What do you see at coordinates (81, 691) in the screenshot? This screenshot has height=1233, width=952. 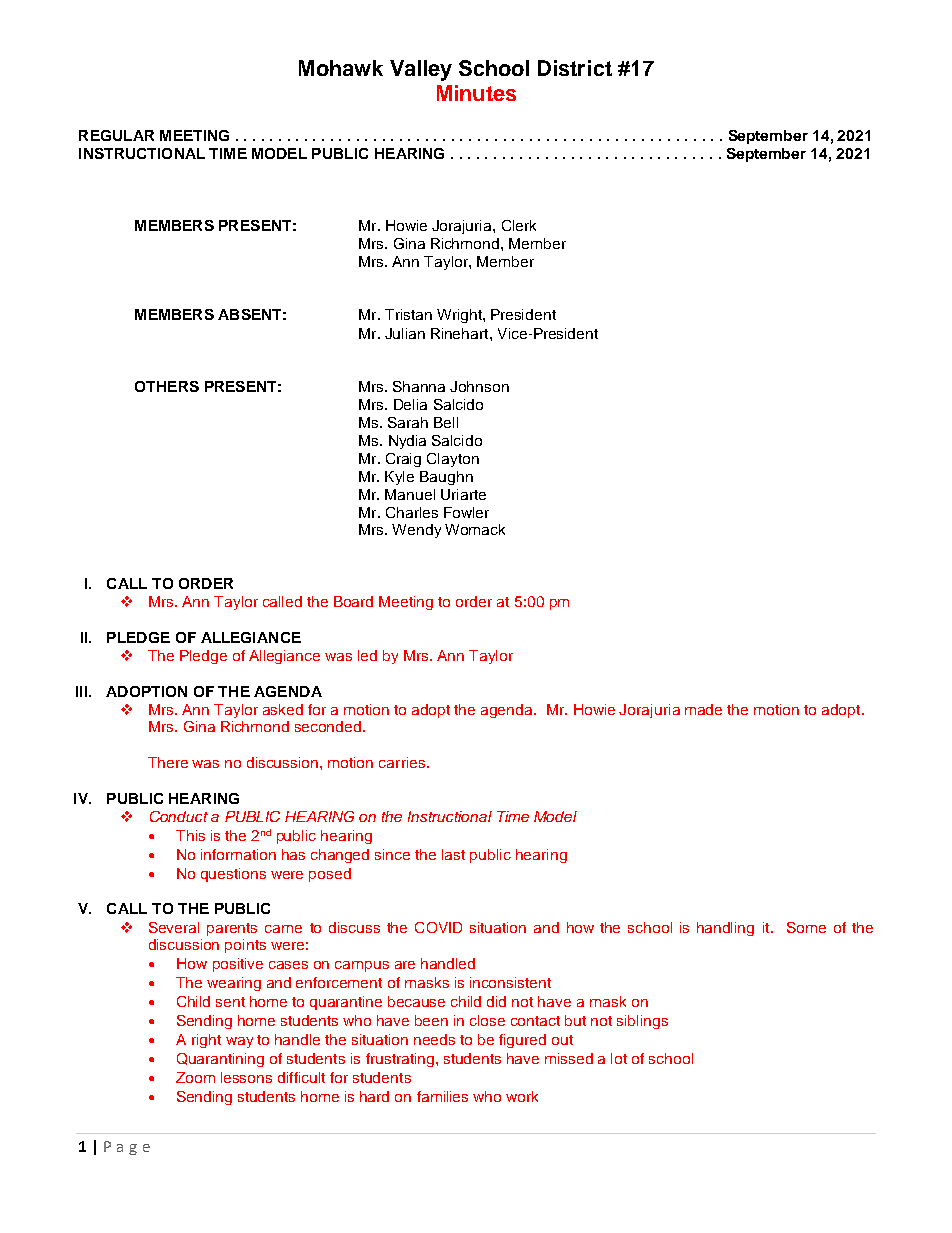 I see `III` at bounding box center [81, 691].
